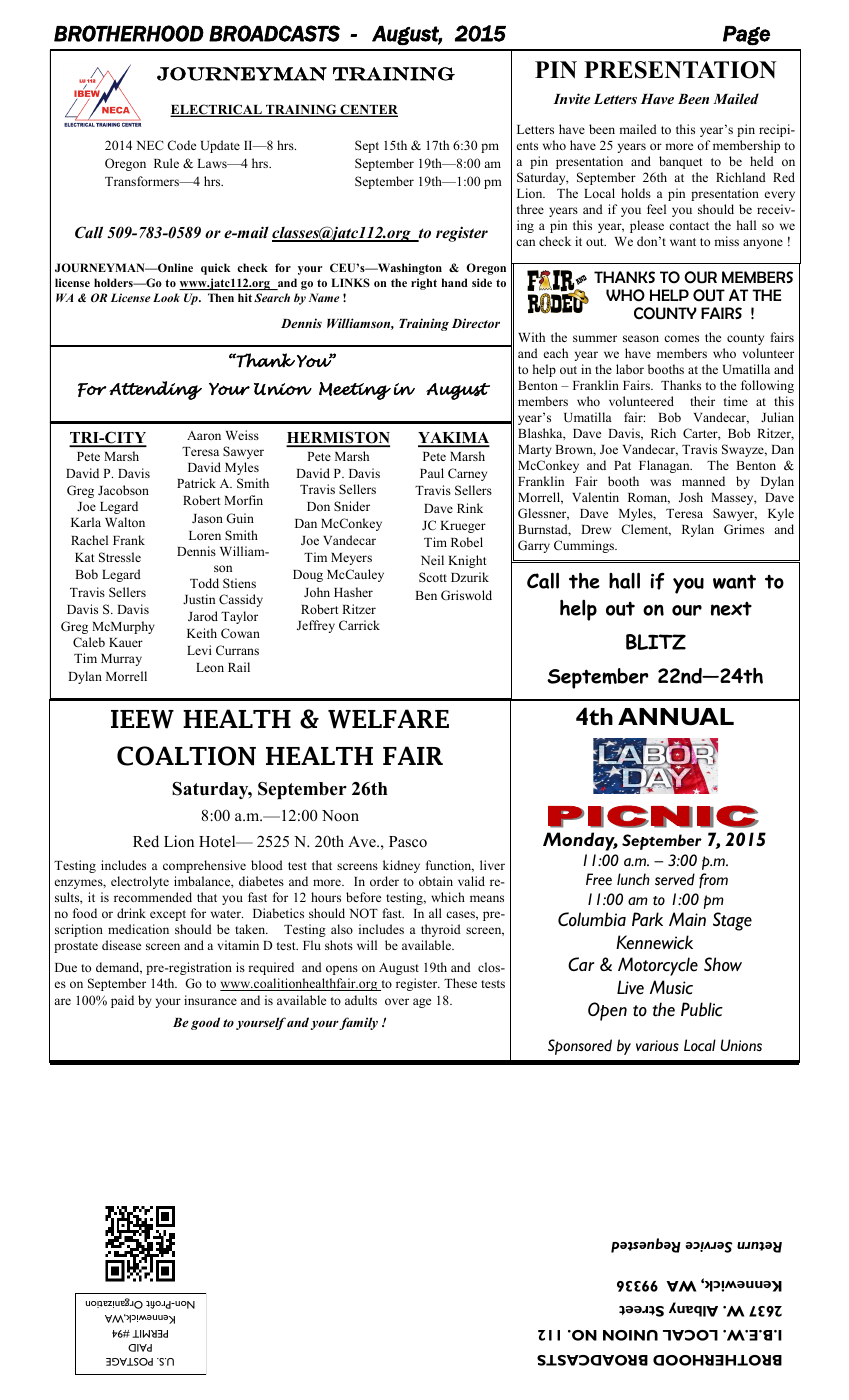 The width and height of the page is (849, 1400). Describe the element at coordinates (408, 842) in the page. I see `Pasco` at that location.
